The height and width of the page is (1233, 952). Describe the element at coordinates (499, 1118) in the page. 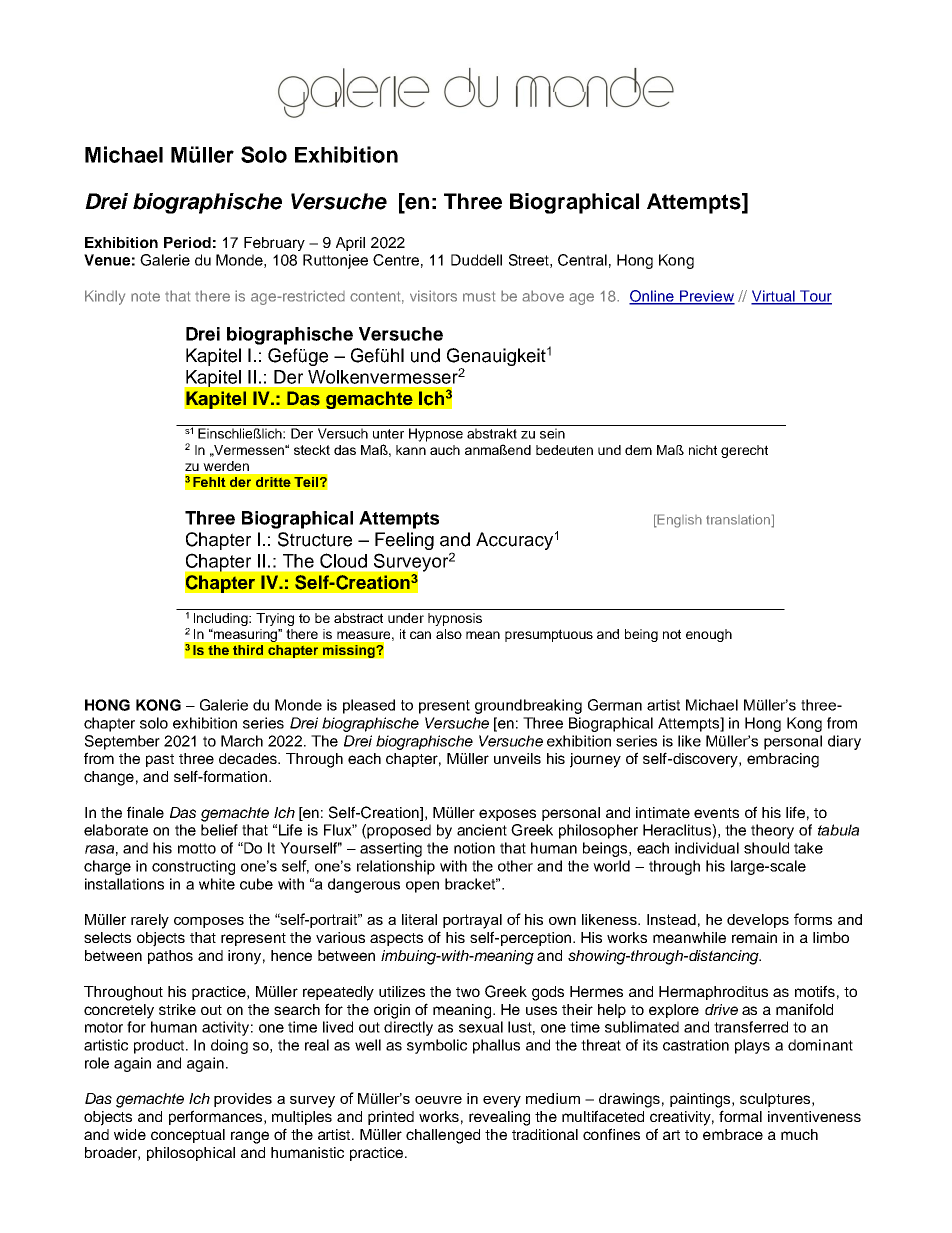

I see `revealing` at that location.
